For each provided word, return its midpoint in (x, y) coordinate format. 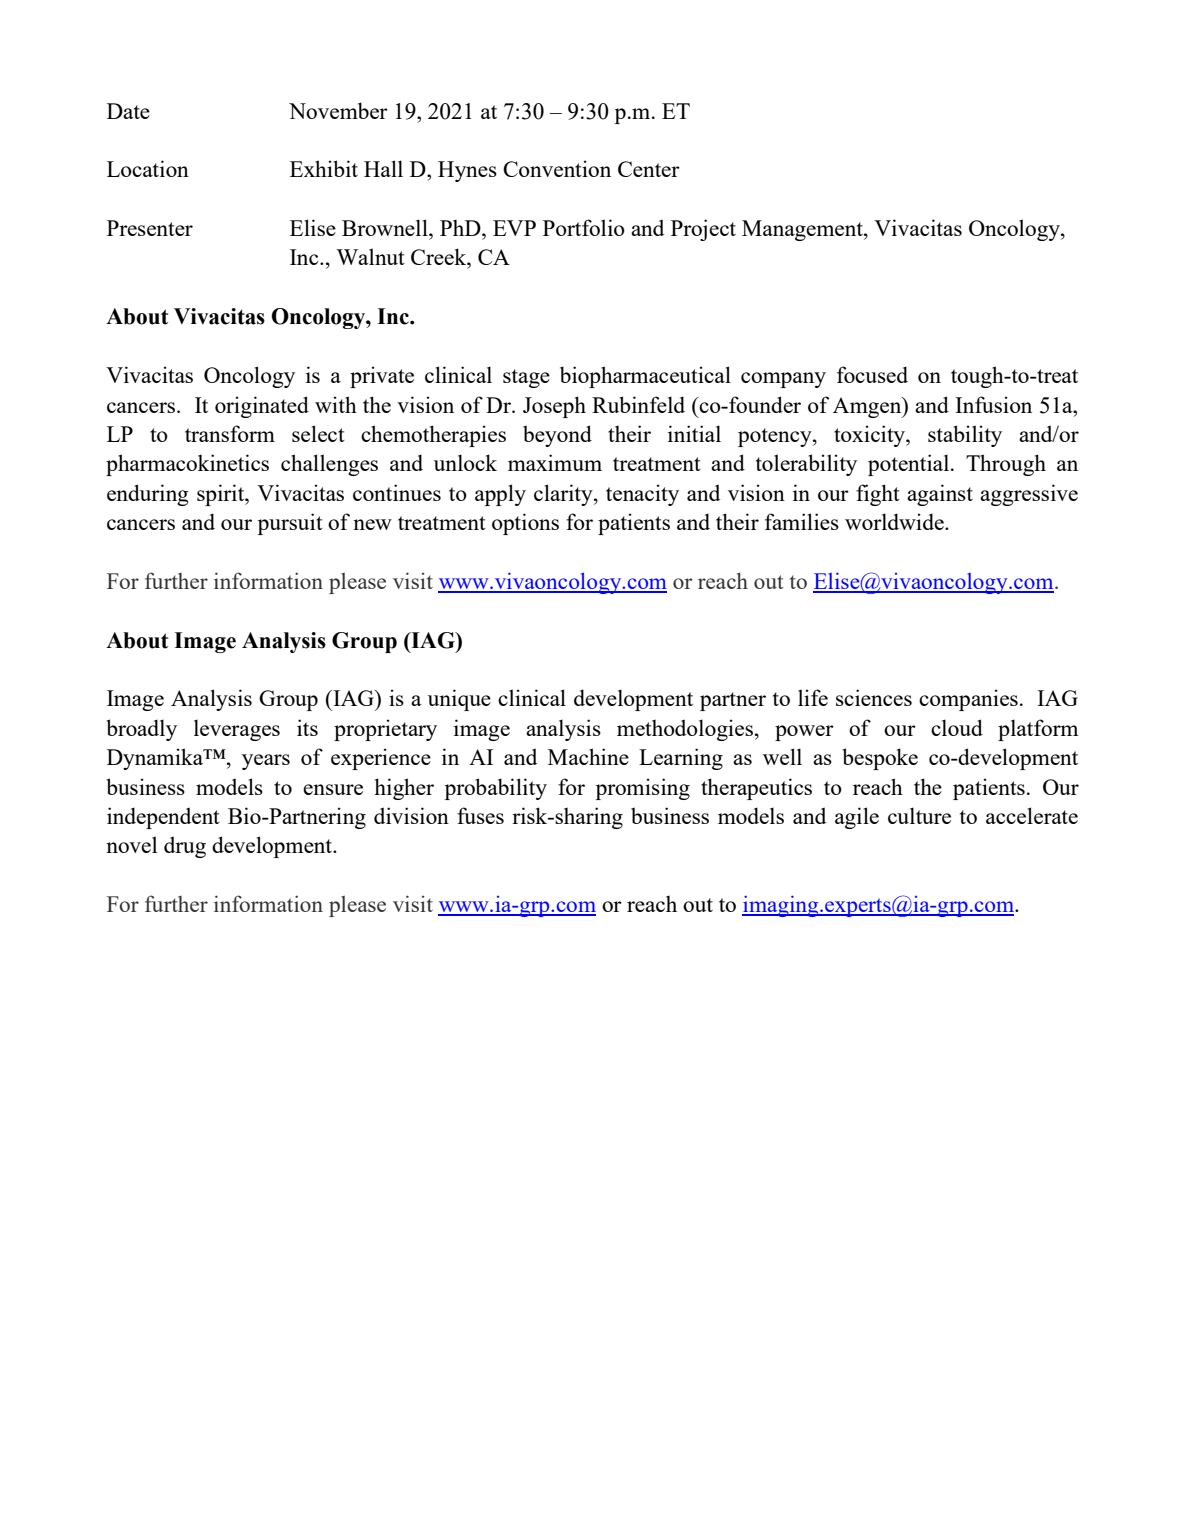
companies (968, 700)
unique (459, 700)
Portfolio (584, 227)
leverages (237, 730)
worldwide (895, 521)
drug (185, 847)
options (525, 524)
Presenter (150, 228)
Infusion (993, 404)
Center (649, 169)
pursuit (290, 524)
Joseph (554, 407)
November (338, 110)
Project (703, 230)
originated (262, 407)
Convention (557, 168)
